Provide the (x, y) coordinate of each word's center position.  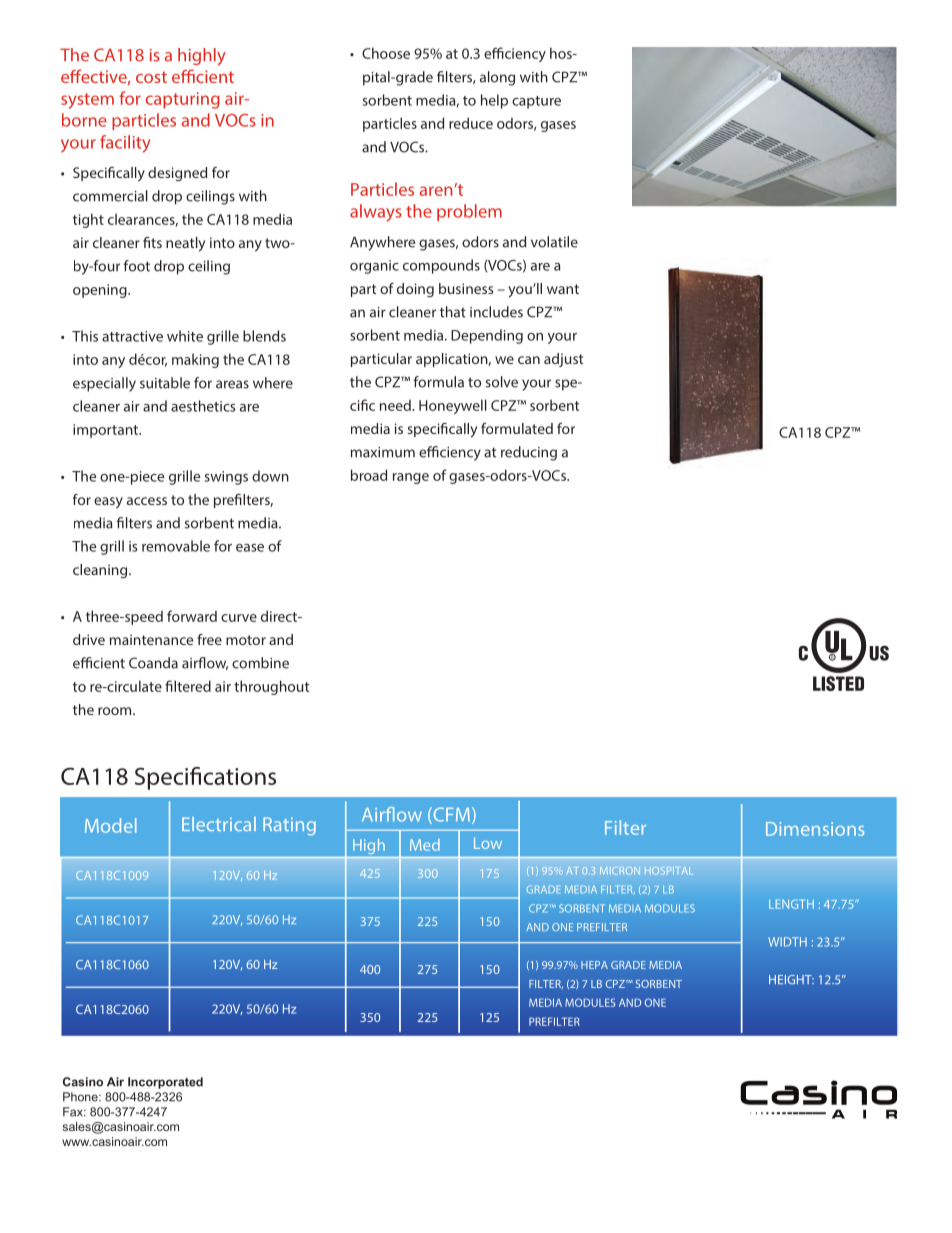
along (497, 78)
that (453, 312)
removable (176, 546)
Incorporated (165, 1083)
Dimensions (815, 829)
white (185, 336)
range (411, 478)
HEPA (594, 965)
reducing (529, 453)
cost (151, 77)
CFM (450, 815)
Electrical (219, 824)
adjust (563, 360)
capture (536, 102)
